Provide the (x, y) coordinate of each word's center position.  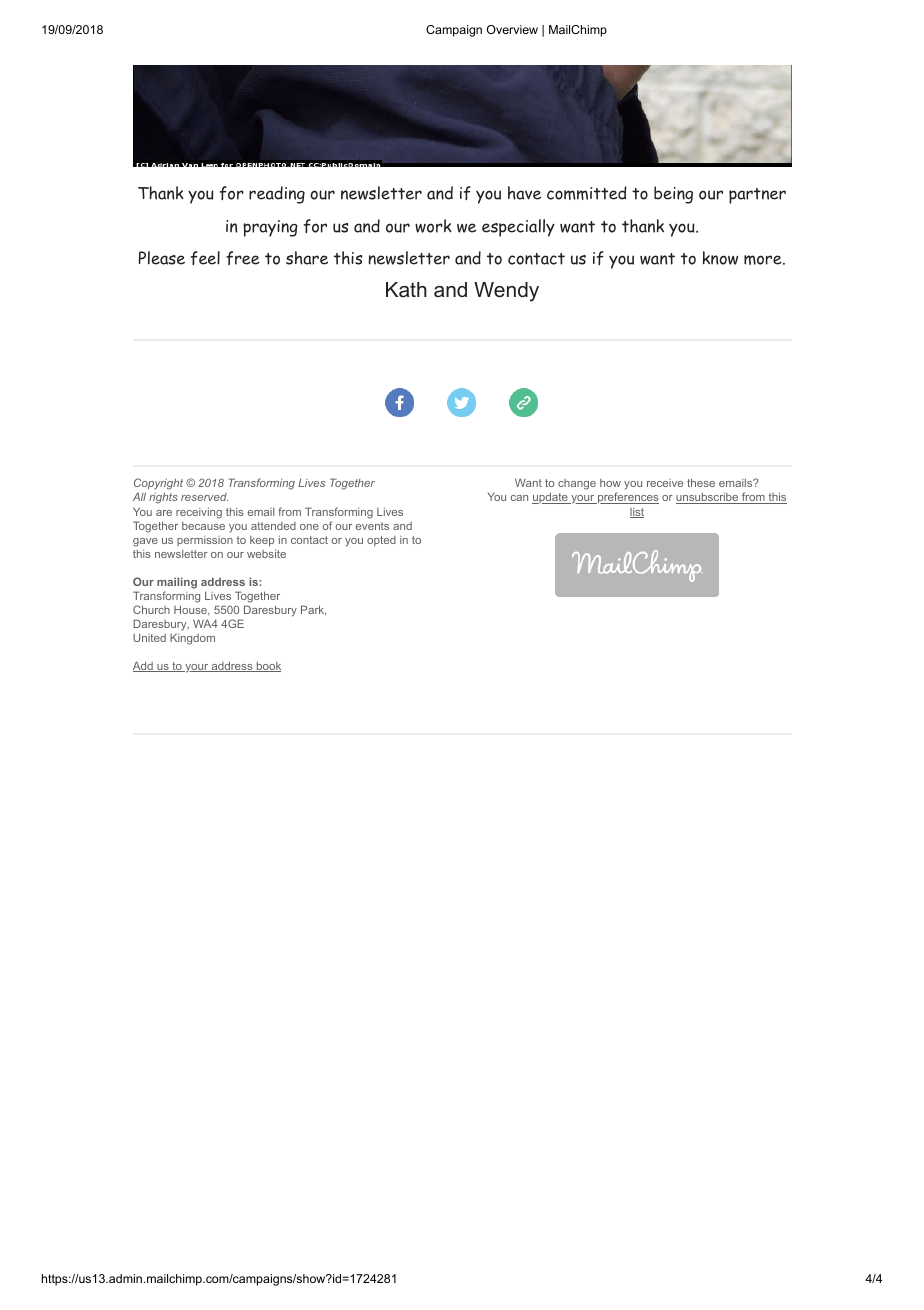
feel (205, 258)
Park (313, 610)
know (720, 258)
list (637, 513)
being (673, 195)
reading (277, 195)
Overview (512, 29)
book (267, 667)
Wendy (506, 292)
